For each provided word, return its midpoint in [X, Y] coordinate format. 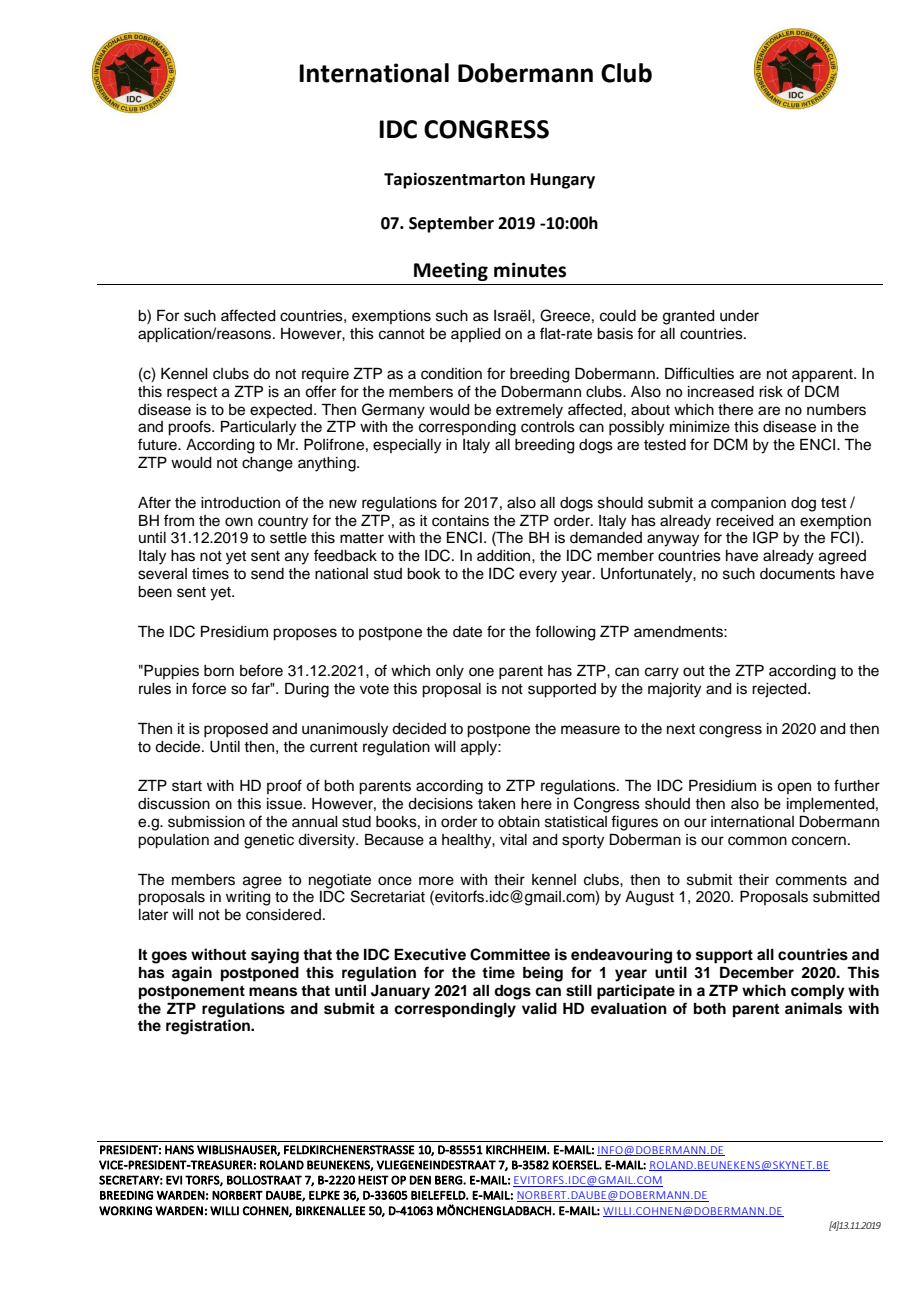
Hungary [563, 181]
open [794, 788]
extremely [529, 411]
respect [192, 394]
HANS [179, 1150]
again [192, 974]
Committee [510, 954]
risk [771, 392]
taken [496, 804]
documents [797, 574]
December [757, 973]
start [187, 786]
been [155, 592]
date [467, 632]
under [739, 316]
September [451, 224]
